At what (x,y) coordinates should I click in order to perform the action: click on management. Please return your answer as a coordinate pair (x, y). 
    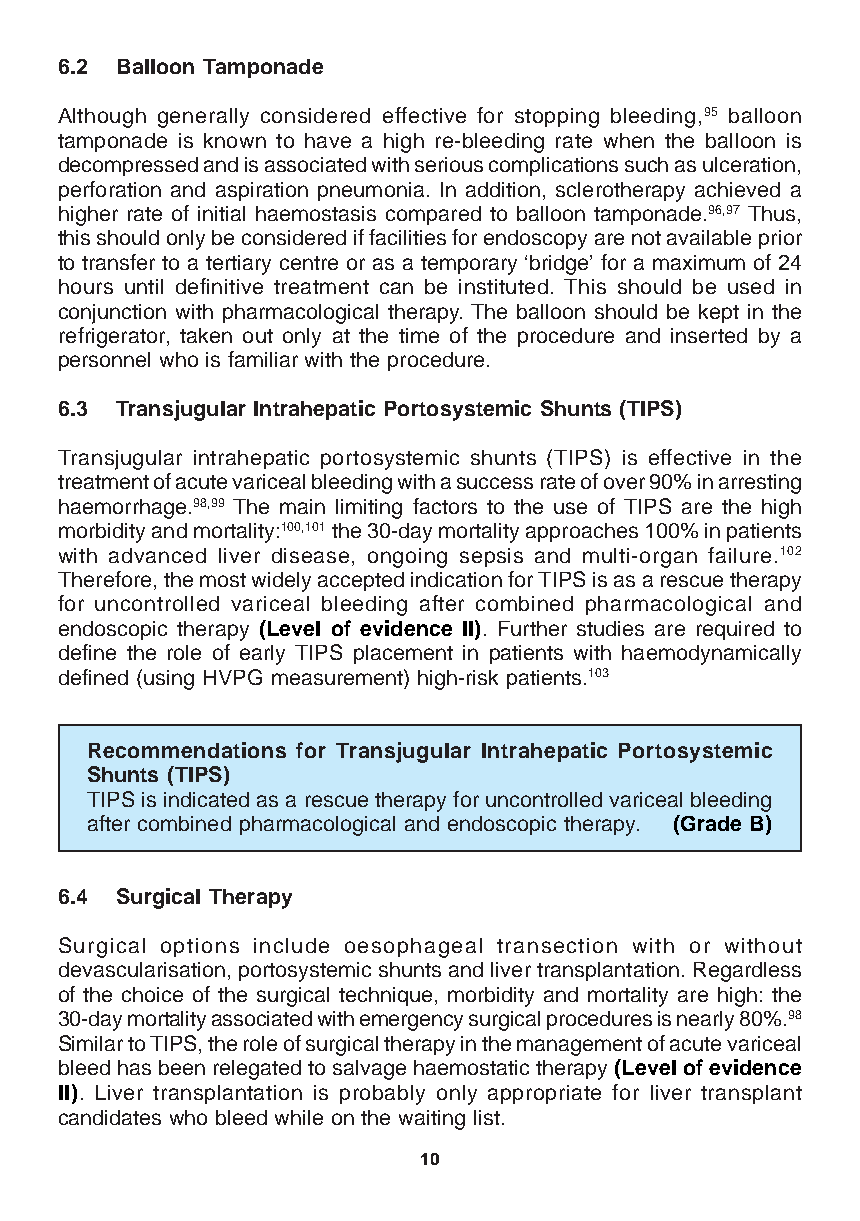
    Looking at the image, I should click on (579, 1046).
